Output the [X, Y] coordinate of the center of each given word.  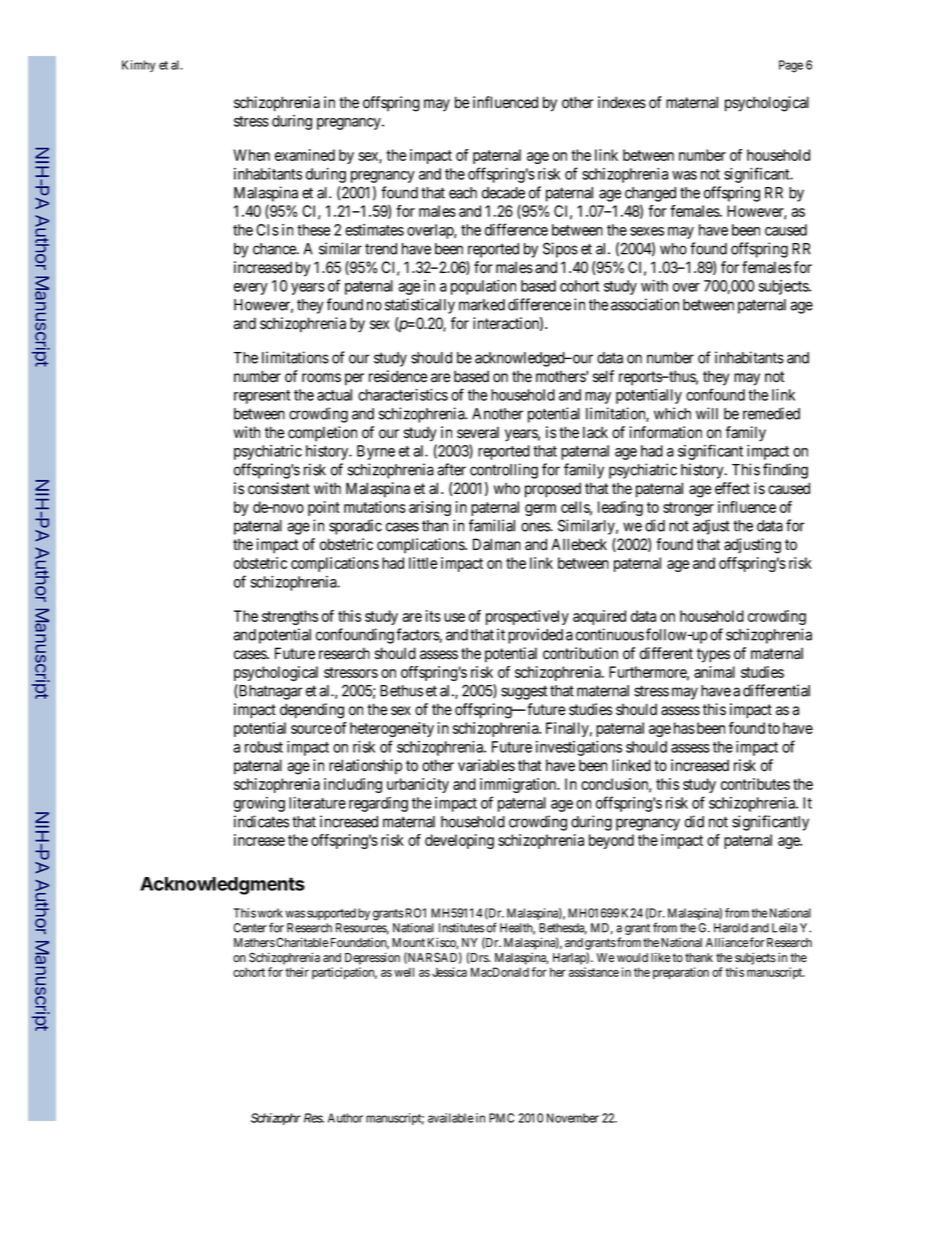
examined [305, 155]
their [297, 972]
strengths [290, 617]
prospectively [527, 617]
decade [503, 193]
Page [791, 66]
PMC [501, 1118]
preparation [681, 973]
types [713, 655]
